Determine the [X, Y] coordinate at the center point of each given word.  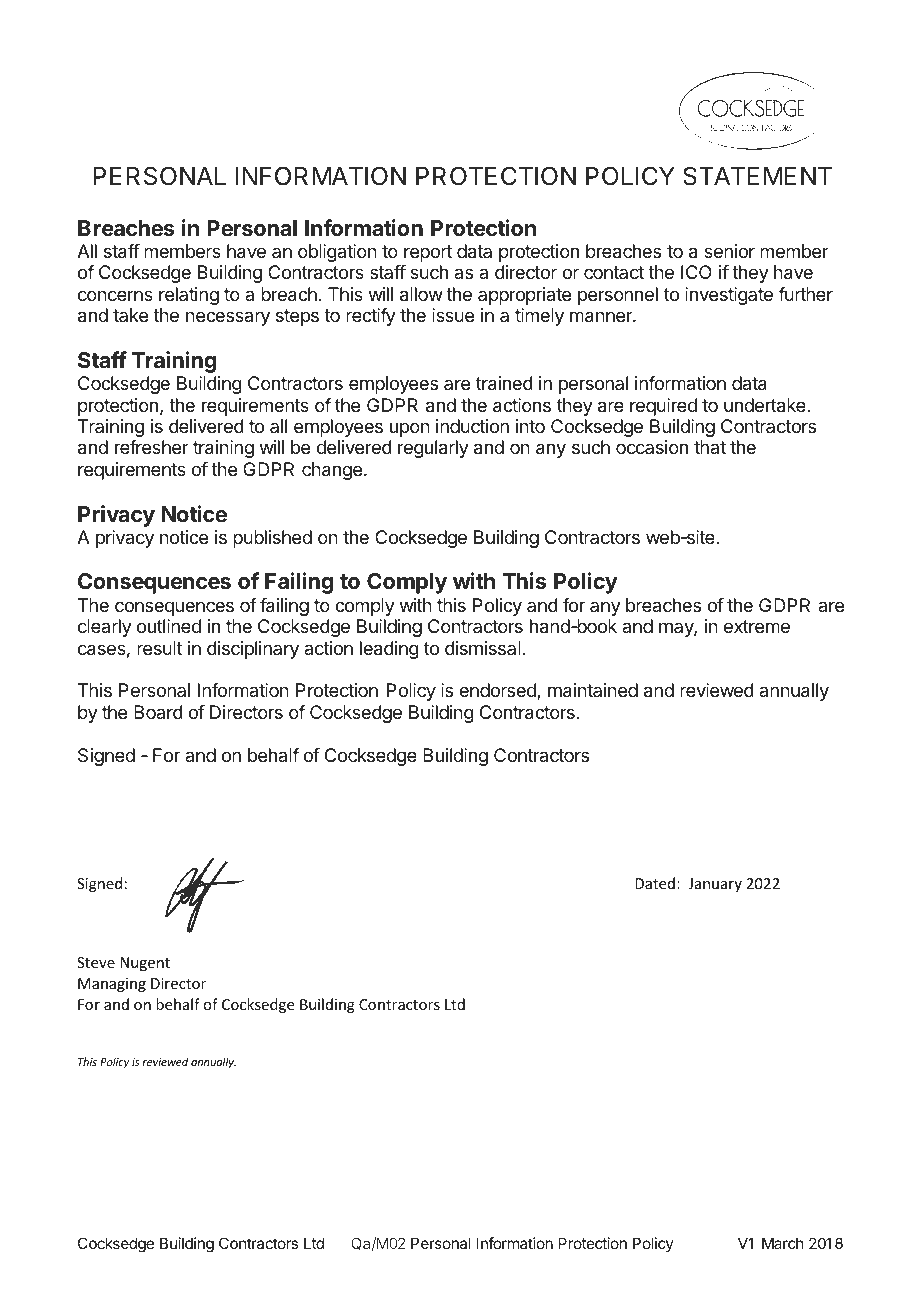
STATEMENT [757, 176]
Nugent [145, 964]
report [428, 253]
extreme [757, 626]
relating [189, 296]
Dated [655, 883]
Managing [112, 985]
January [715, 885]
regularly [433, 449]
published [272, 539]
